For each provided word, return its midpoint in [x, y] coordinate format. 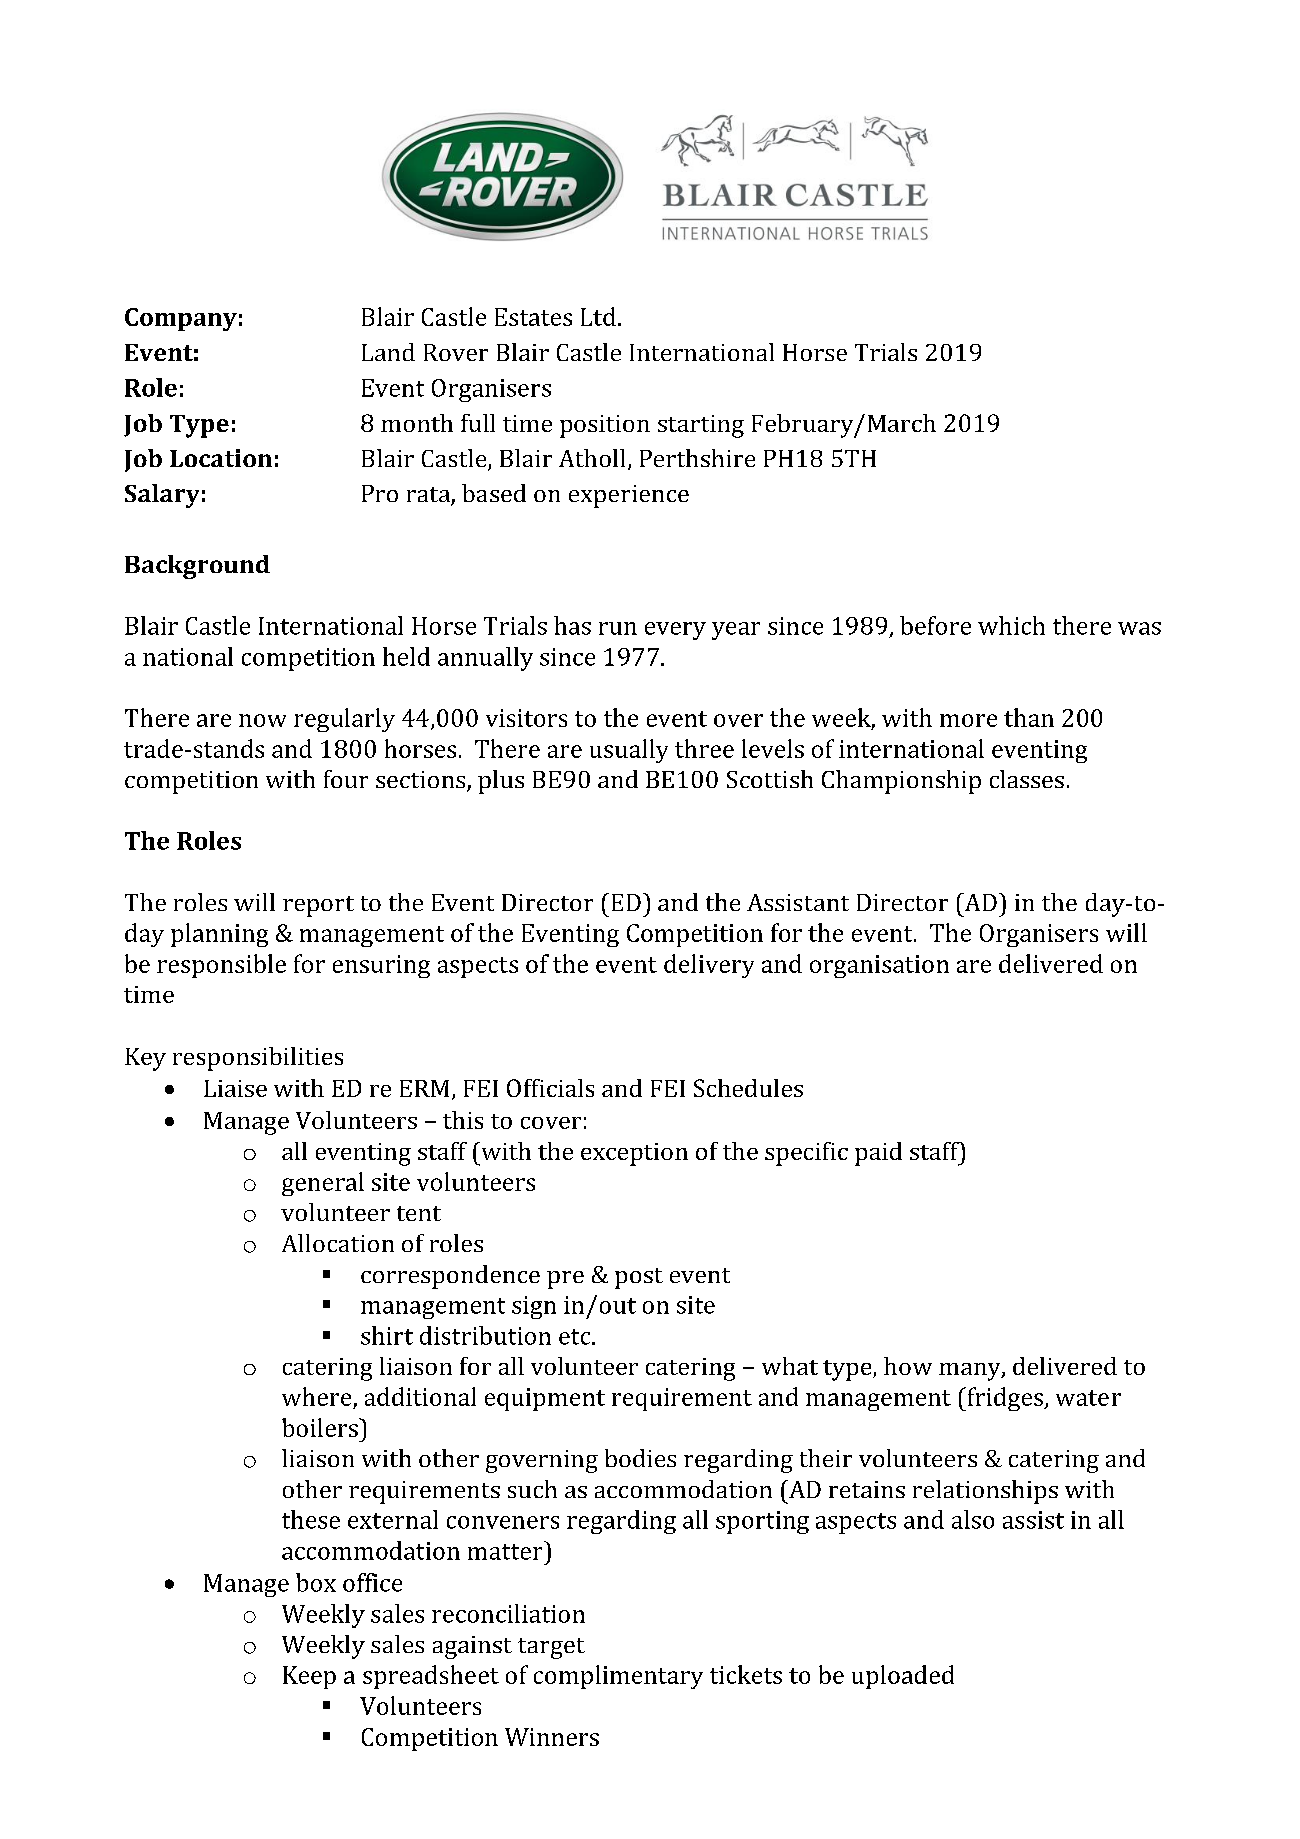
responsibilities [258, 1059]
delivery [709, 966]
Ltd [598, 316]
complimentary [618, 1677]
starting [701, 426]
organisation [879, 966]
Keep [309, 1677]
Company [181, 319]
